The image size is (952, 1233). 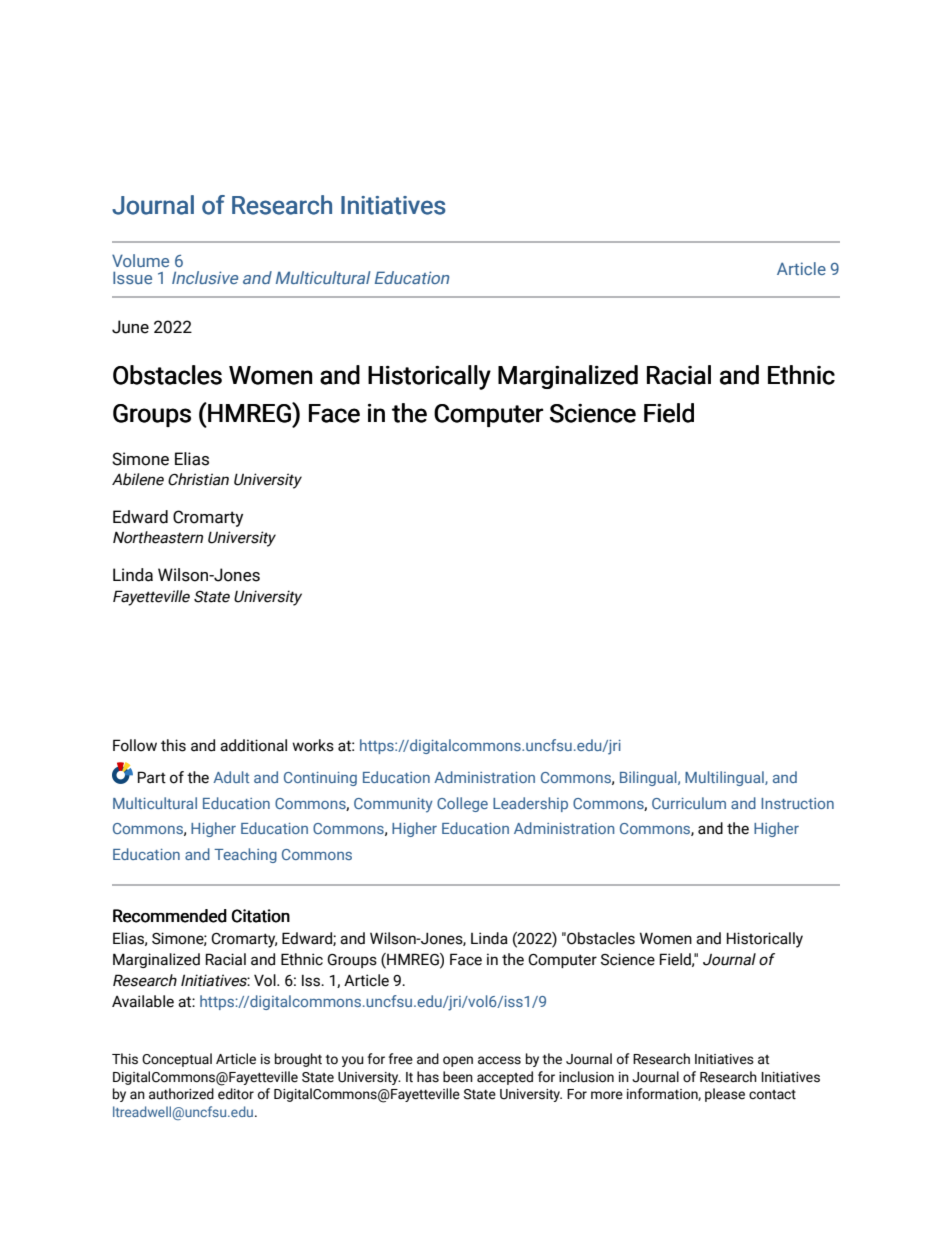 I want to click on Multilingual, so click(x=725, y=778).
